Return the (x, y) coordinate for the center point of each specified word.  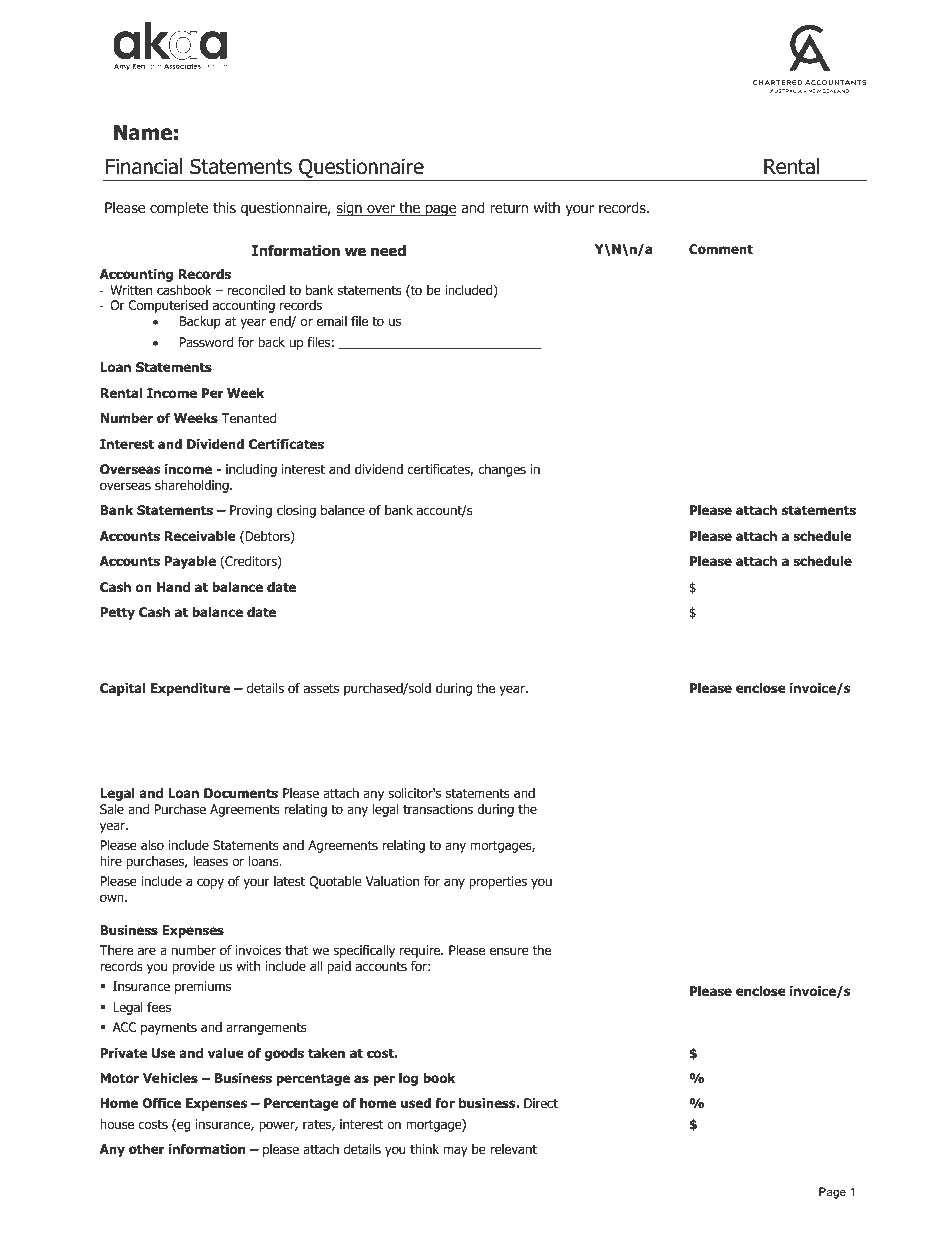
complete (179, 209)
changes (502, 470)
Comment (721, 249)
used (416, 1103)
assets (321, 688)
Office (161, 1103)
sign (350, 209)
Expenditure (190, 689)
